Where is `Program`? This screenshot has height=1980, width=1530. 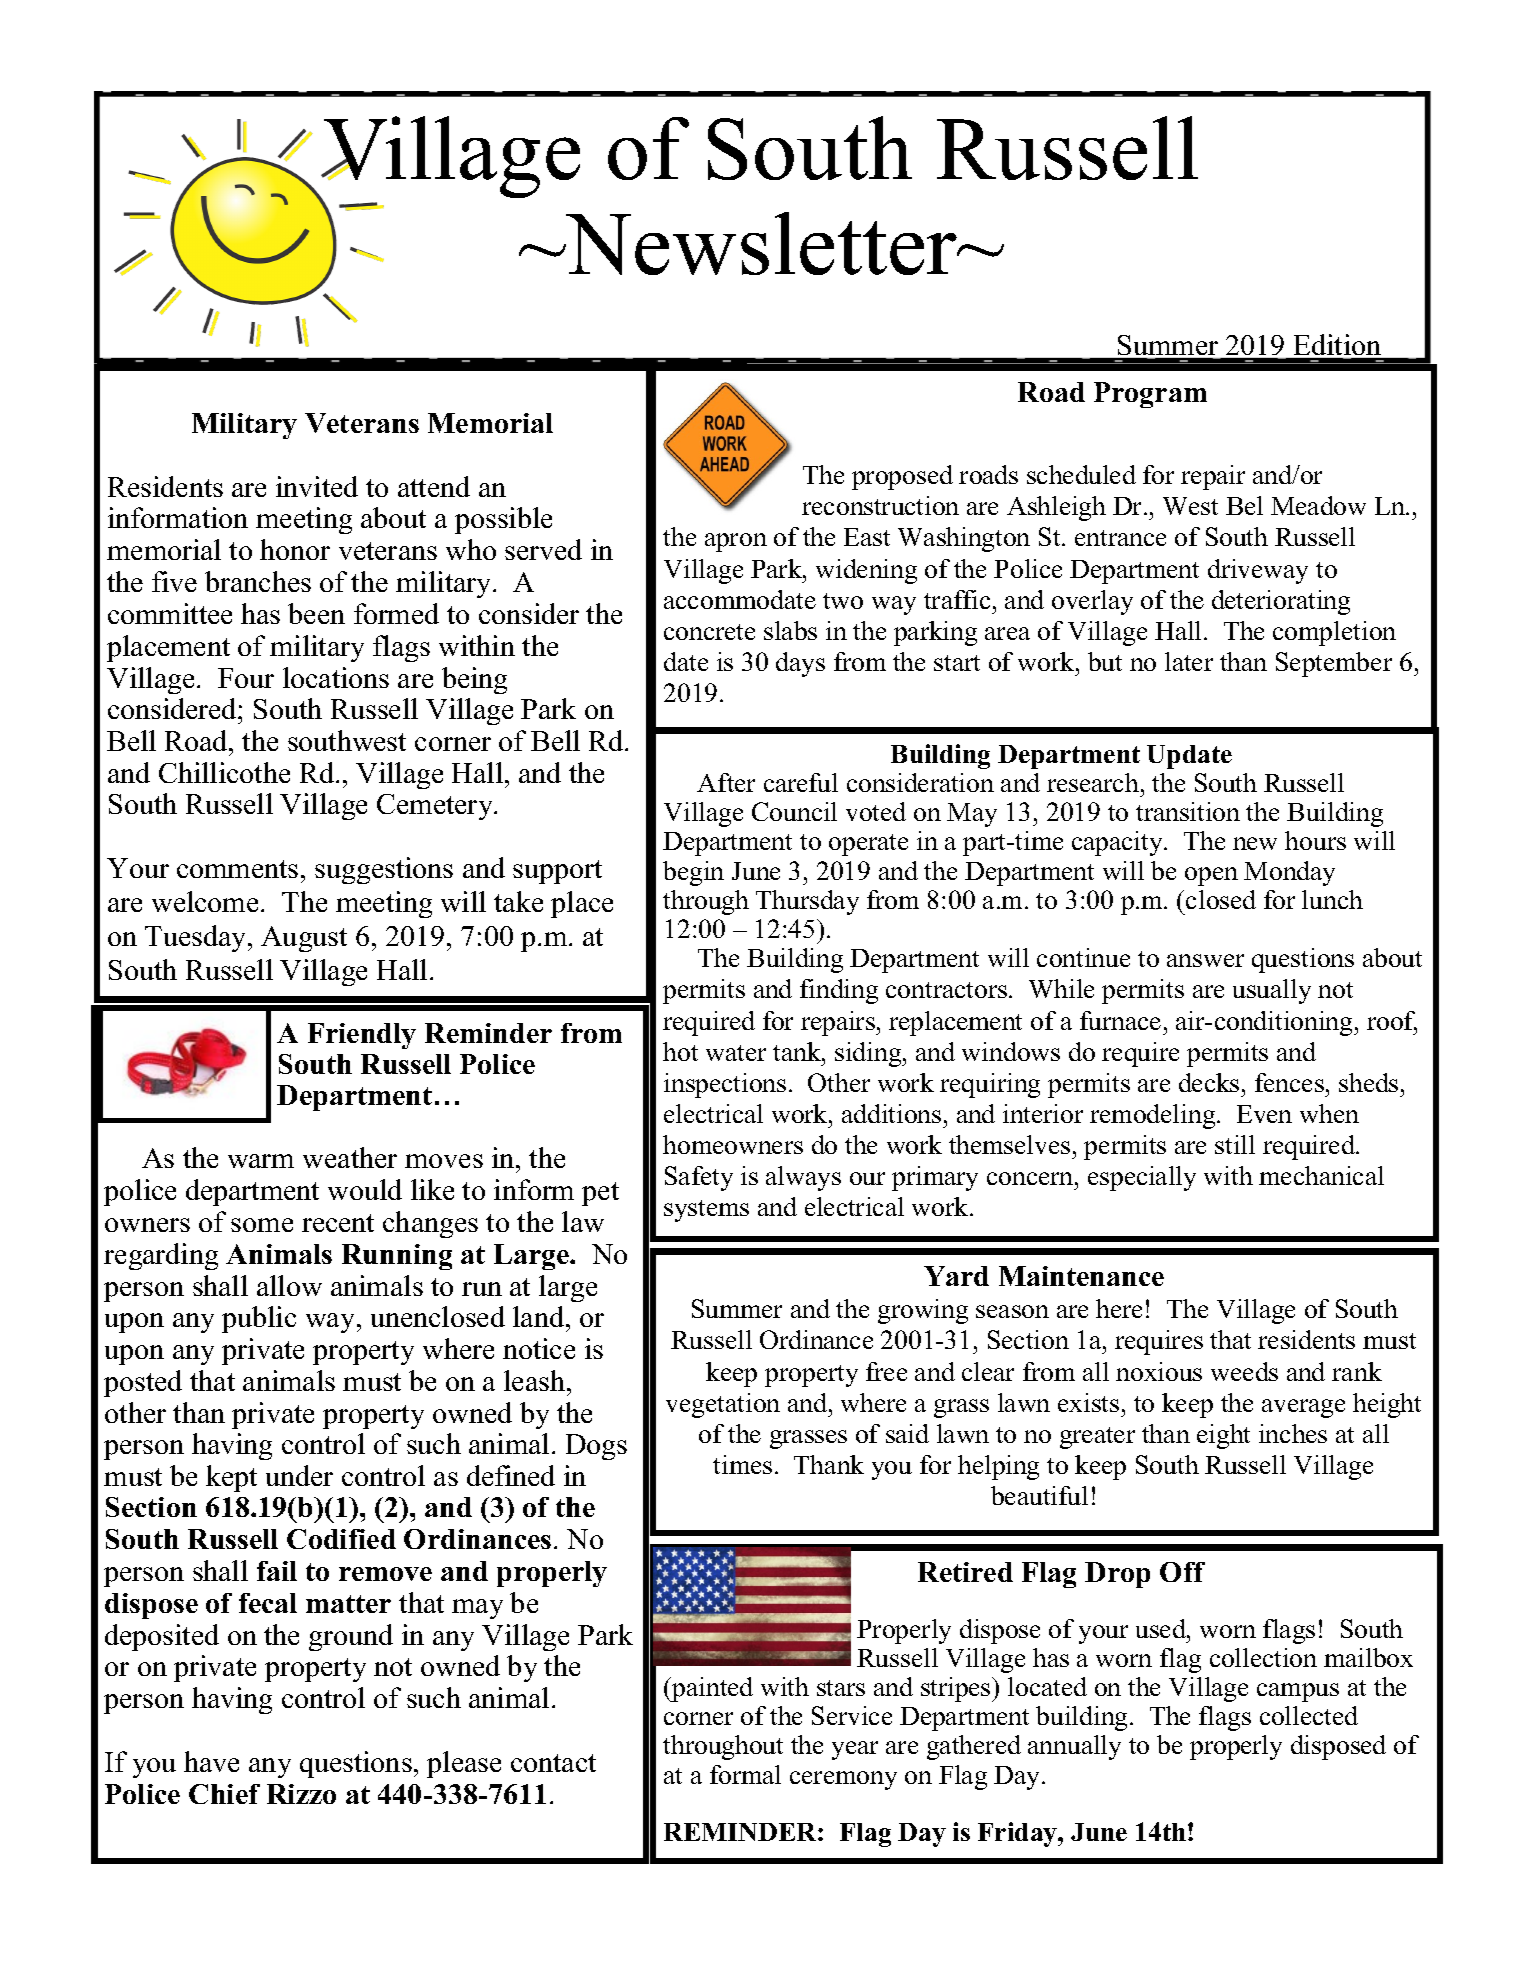
Program is located at coordinates (1150, 395).
